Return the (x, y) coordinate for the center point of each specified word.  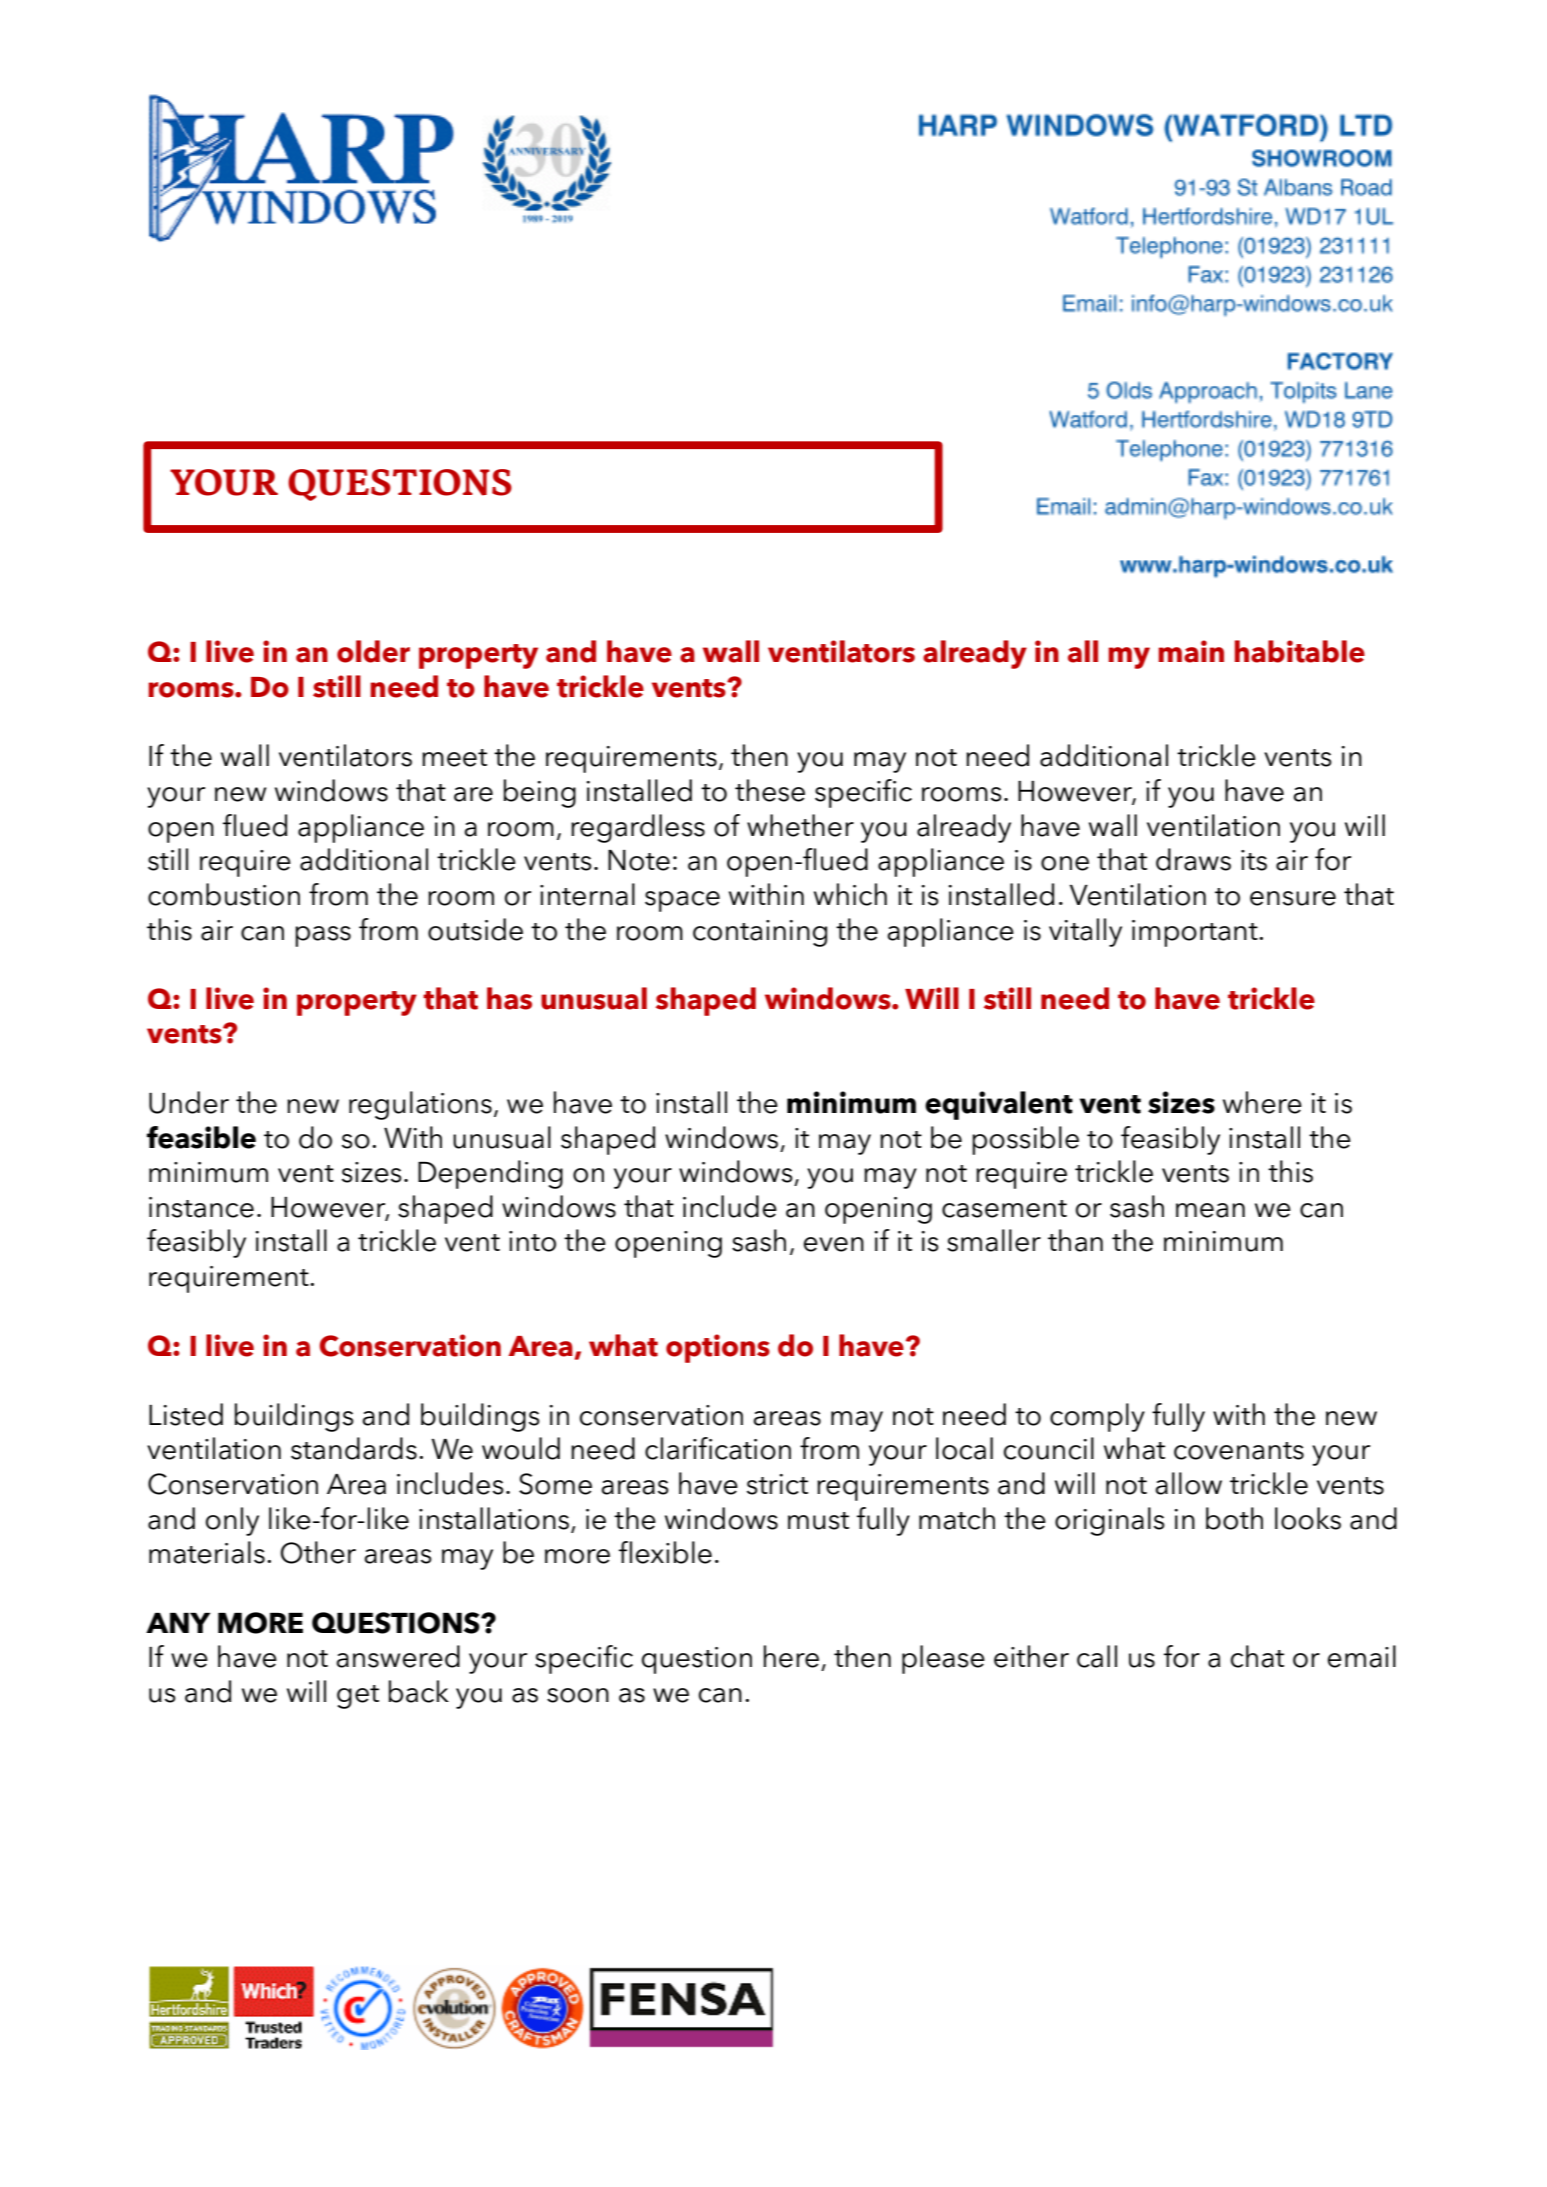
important (1196, 933)
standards (354, 1448)
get (358, 1697)
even (834, 1244)
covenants (1239, 1451)
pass (323, 936)
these (770, 790)
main (1191, 651)
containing (760, 933)
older (373, 651)
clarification (718, 1448)
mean (1210, 1210)
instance (201, 1207)
